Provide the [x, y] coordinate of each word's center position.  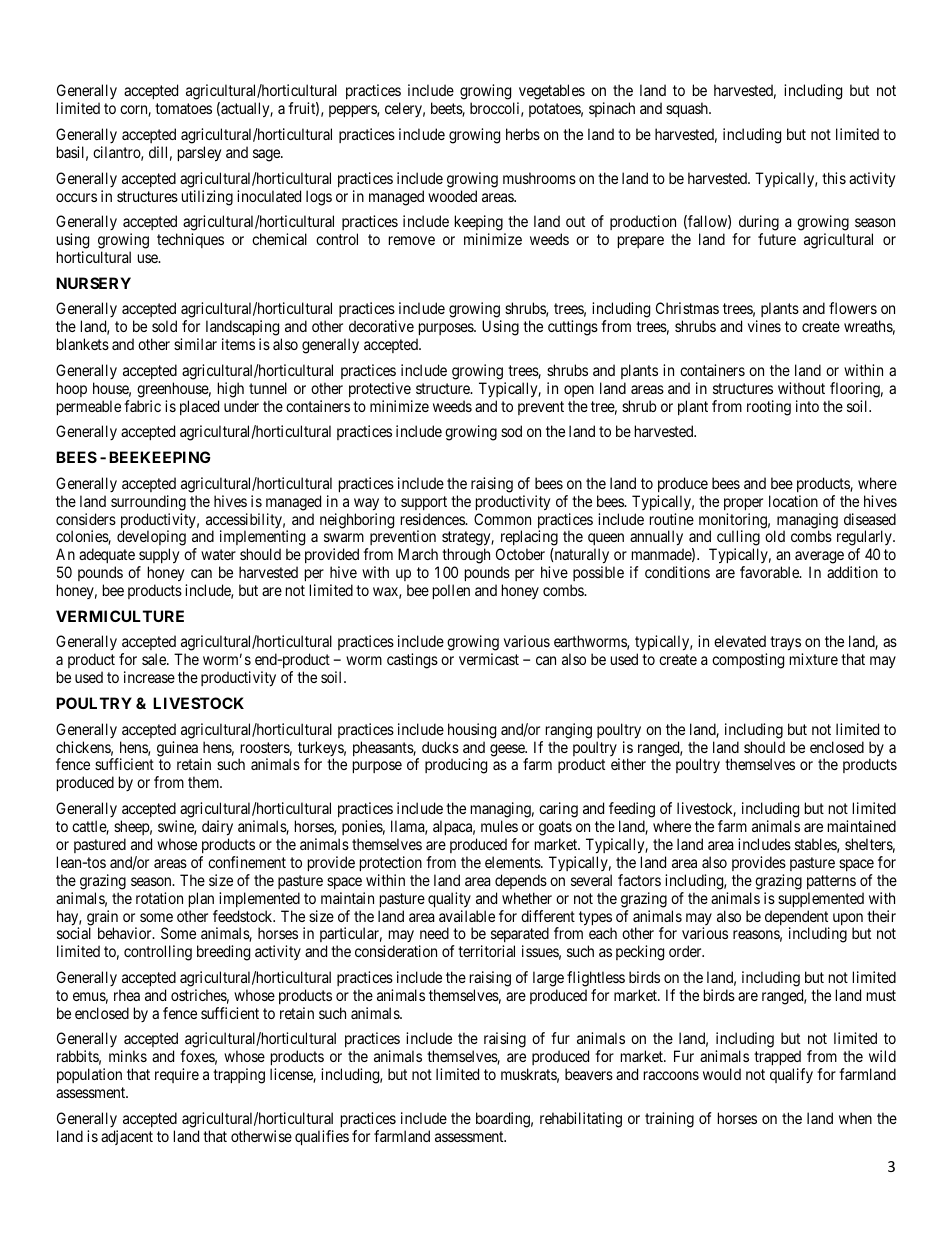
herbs [523, 134]
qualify [791, 1075]
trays [786, 645]
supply [158, 557]
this [834, 178]
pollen [451, 591]
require [177, 1075]
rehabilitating [581, 1120]
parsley [199, 154]
